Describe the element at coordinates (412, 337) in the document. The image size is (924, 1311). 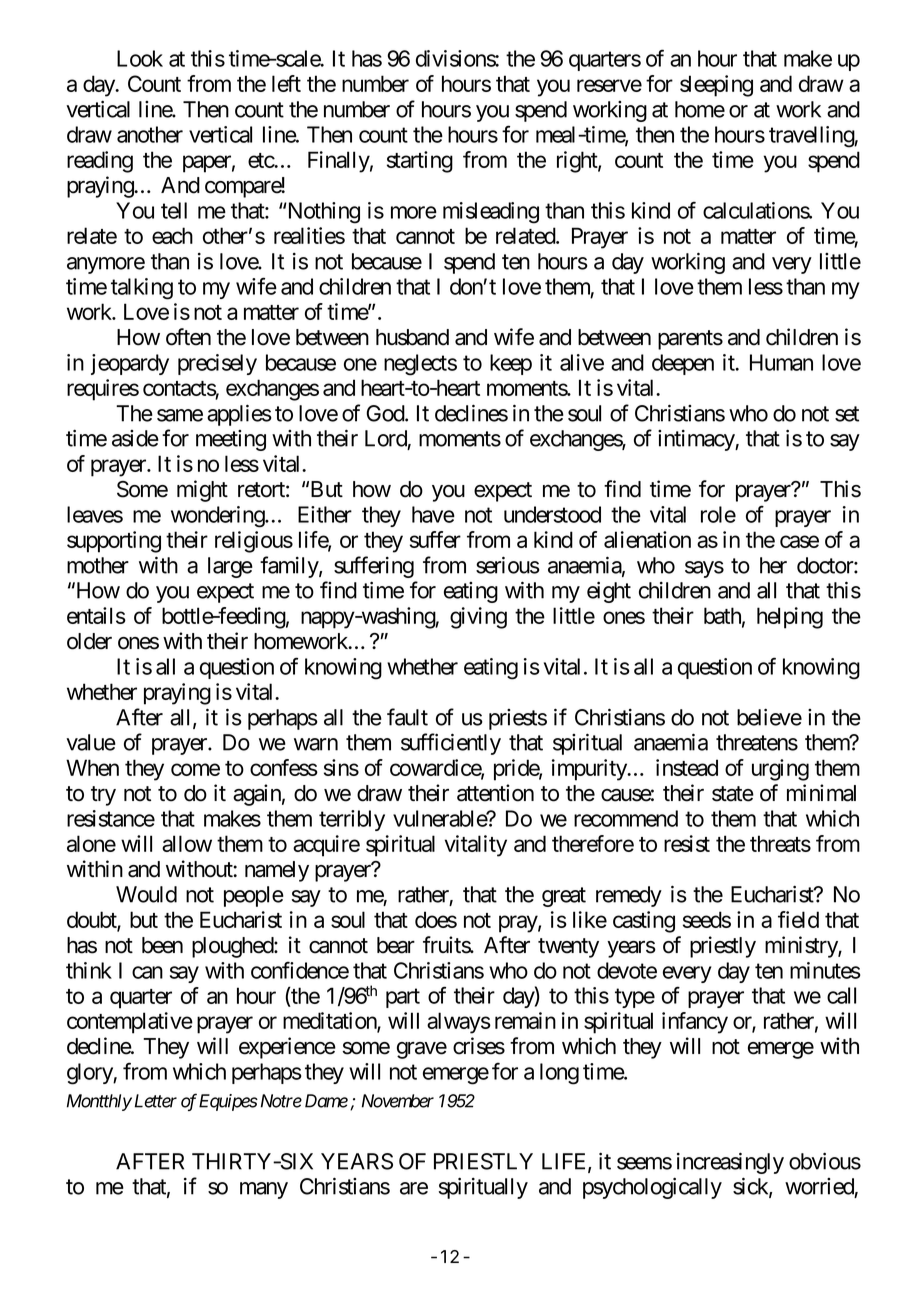
I see `husband` at that location.
